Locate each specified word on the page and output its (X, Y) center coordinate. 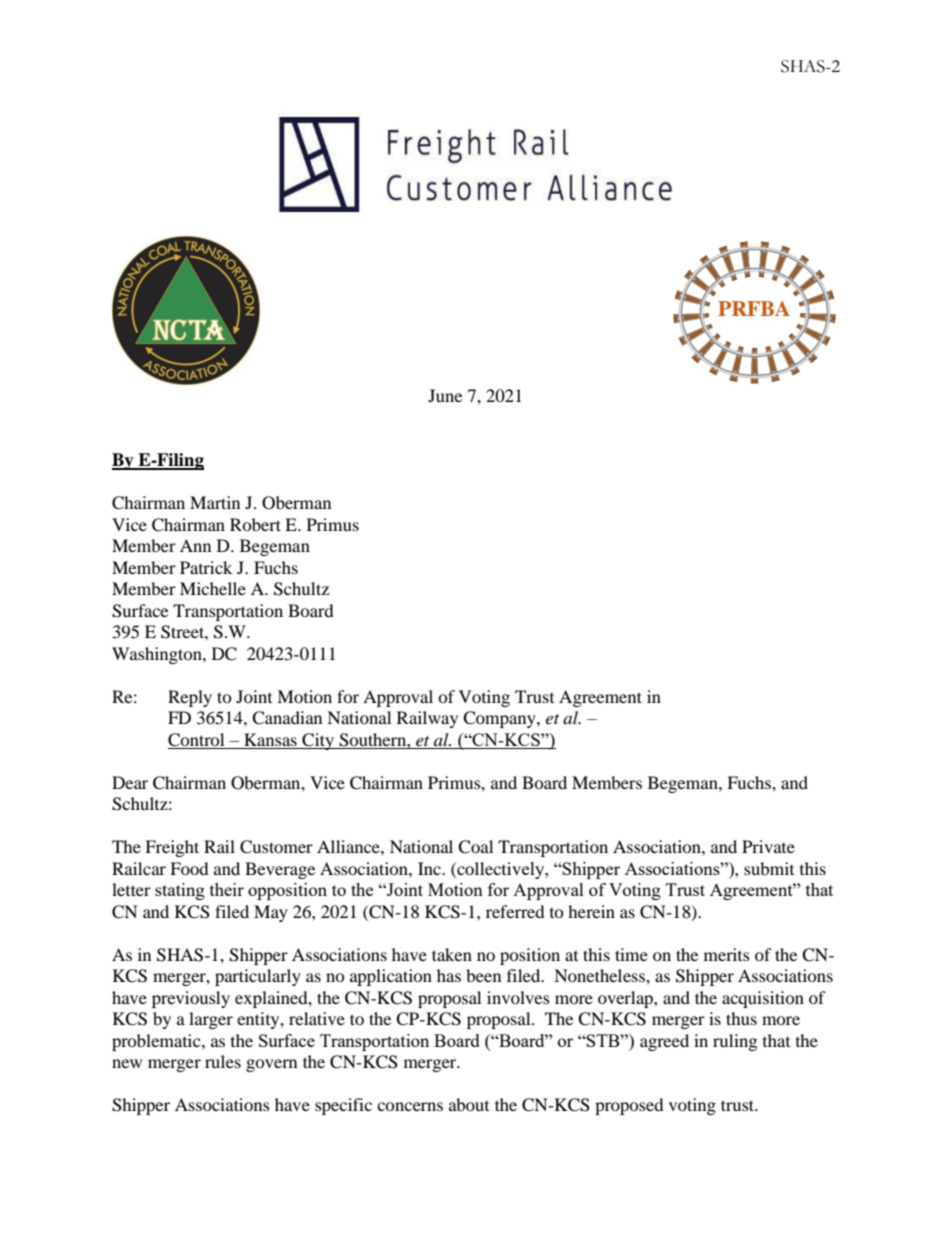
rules (223, 1061)
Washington (158, 655)
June (445, 395)
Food (189, 868)
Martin (215, 502)
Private (768, 846)
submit (769, 868)
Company (500, 719)
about (469, 1104)
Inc (430, 868)
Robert (255, 524)
